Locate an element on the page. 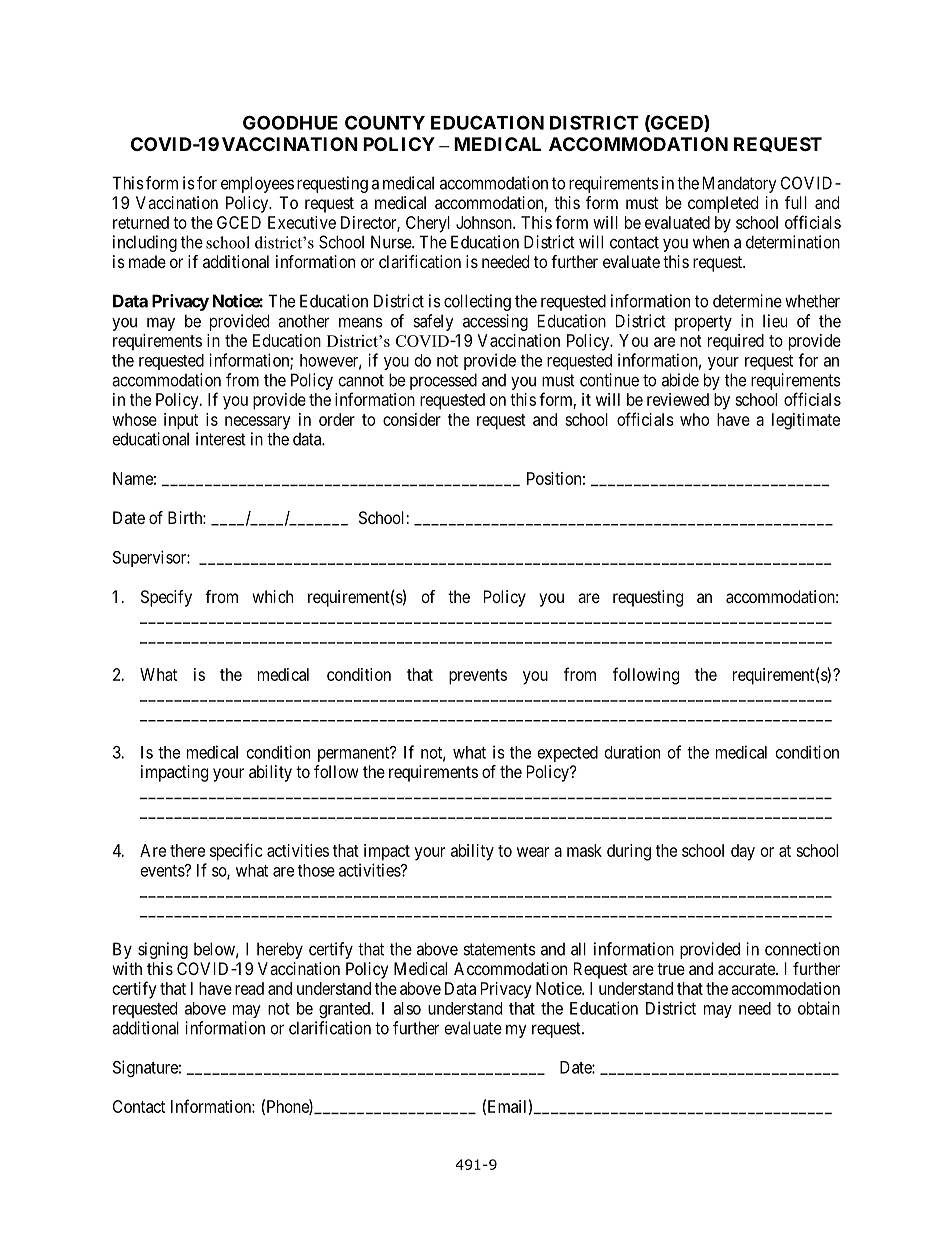  processed is located at coordinates (443, 381).
